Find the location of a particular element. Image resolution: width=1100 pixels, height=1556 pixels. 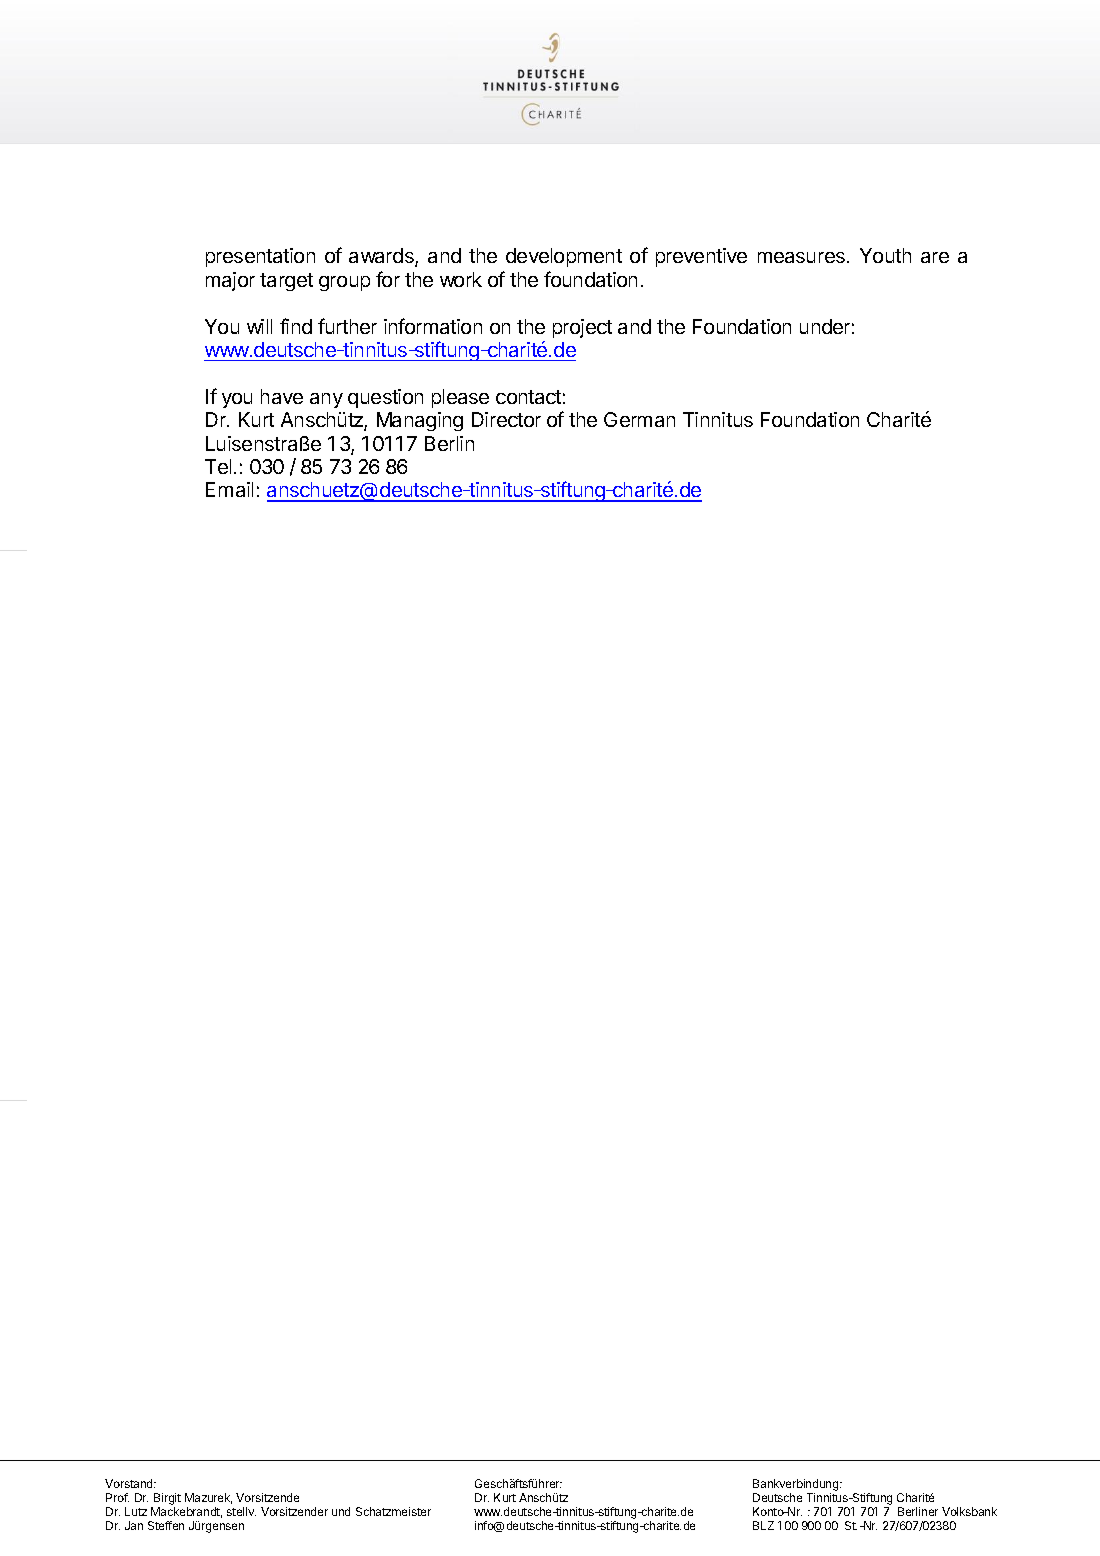

Lutz is located at coordinates (136, 1511).
